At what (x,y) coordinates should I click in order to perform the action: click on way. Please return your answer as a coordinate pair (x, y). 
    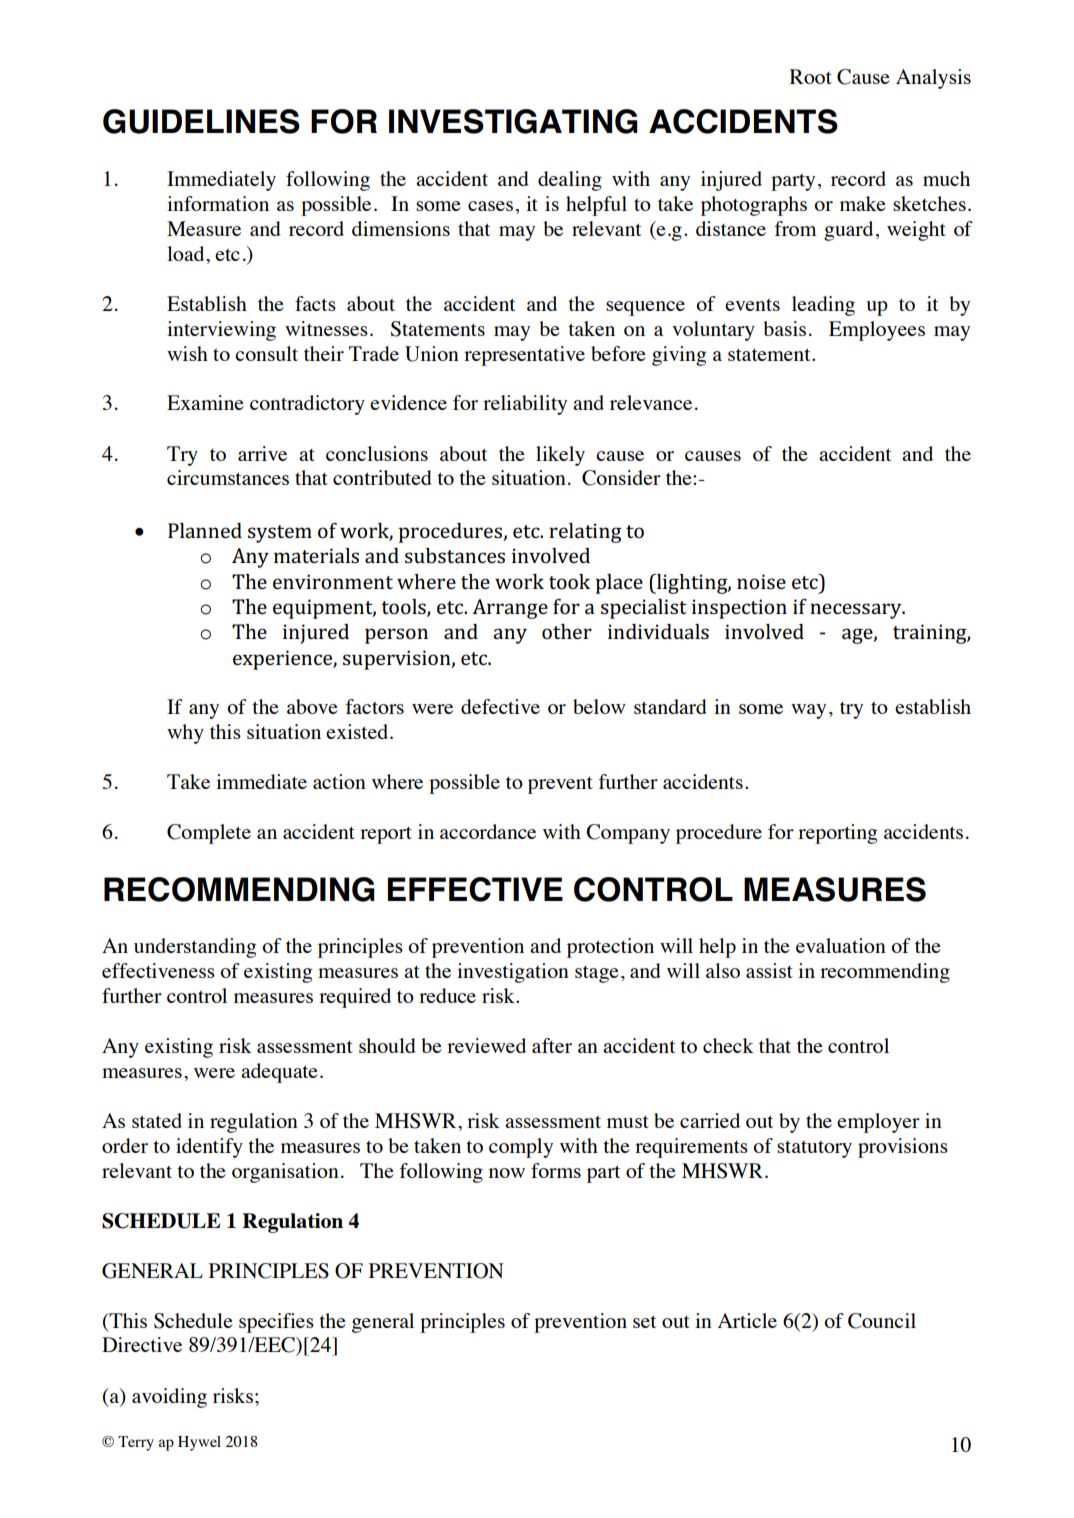
    Looking at the image, I should click on (808, 711).
